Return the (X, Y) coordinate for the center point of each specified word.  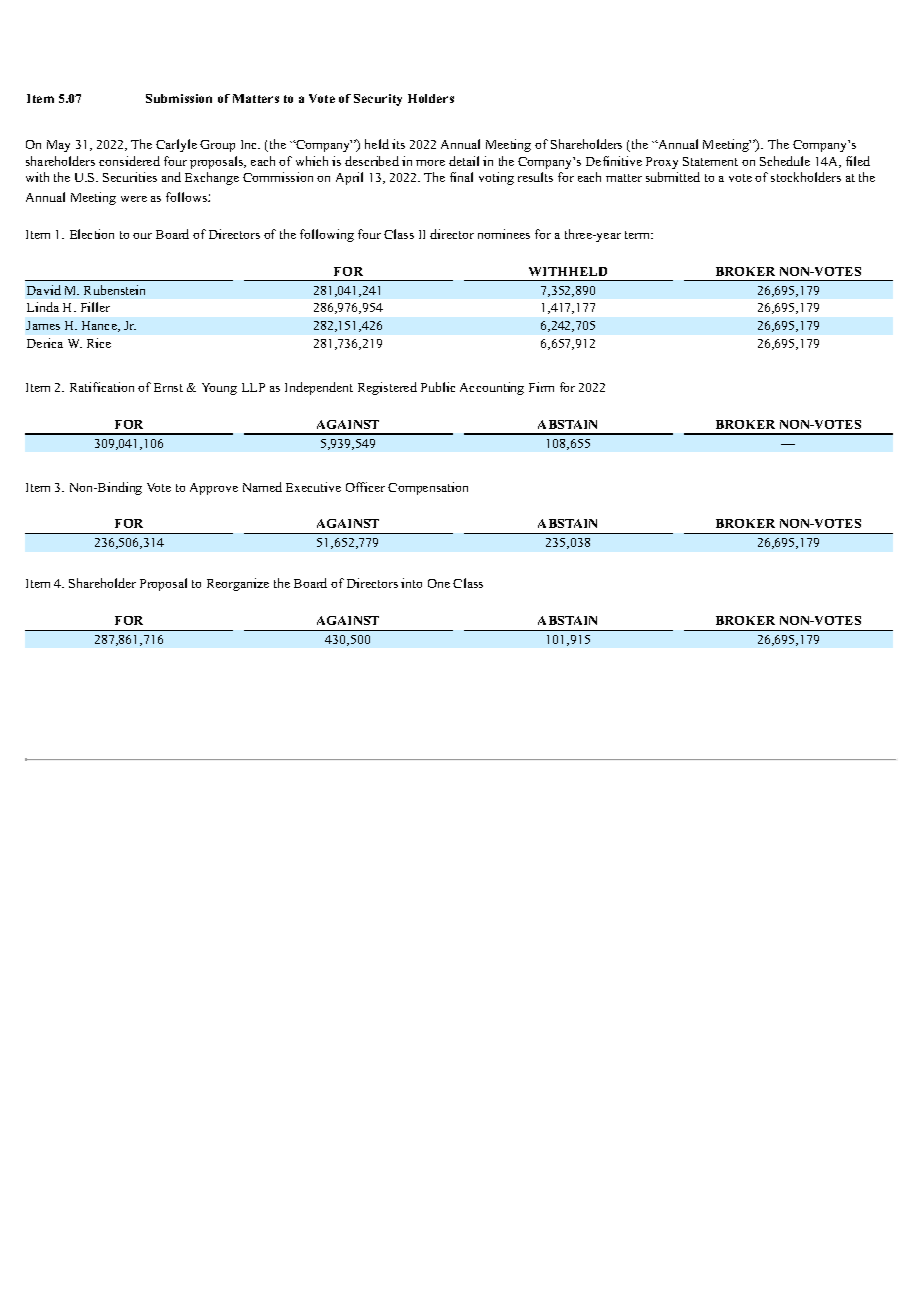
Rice (99, 343)
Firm (541, 387)
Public (438, 387)
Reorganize (238, 584)
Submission (179, 98)
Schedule (785, 161)
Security (378, 100)
